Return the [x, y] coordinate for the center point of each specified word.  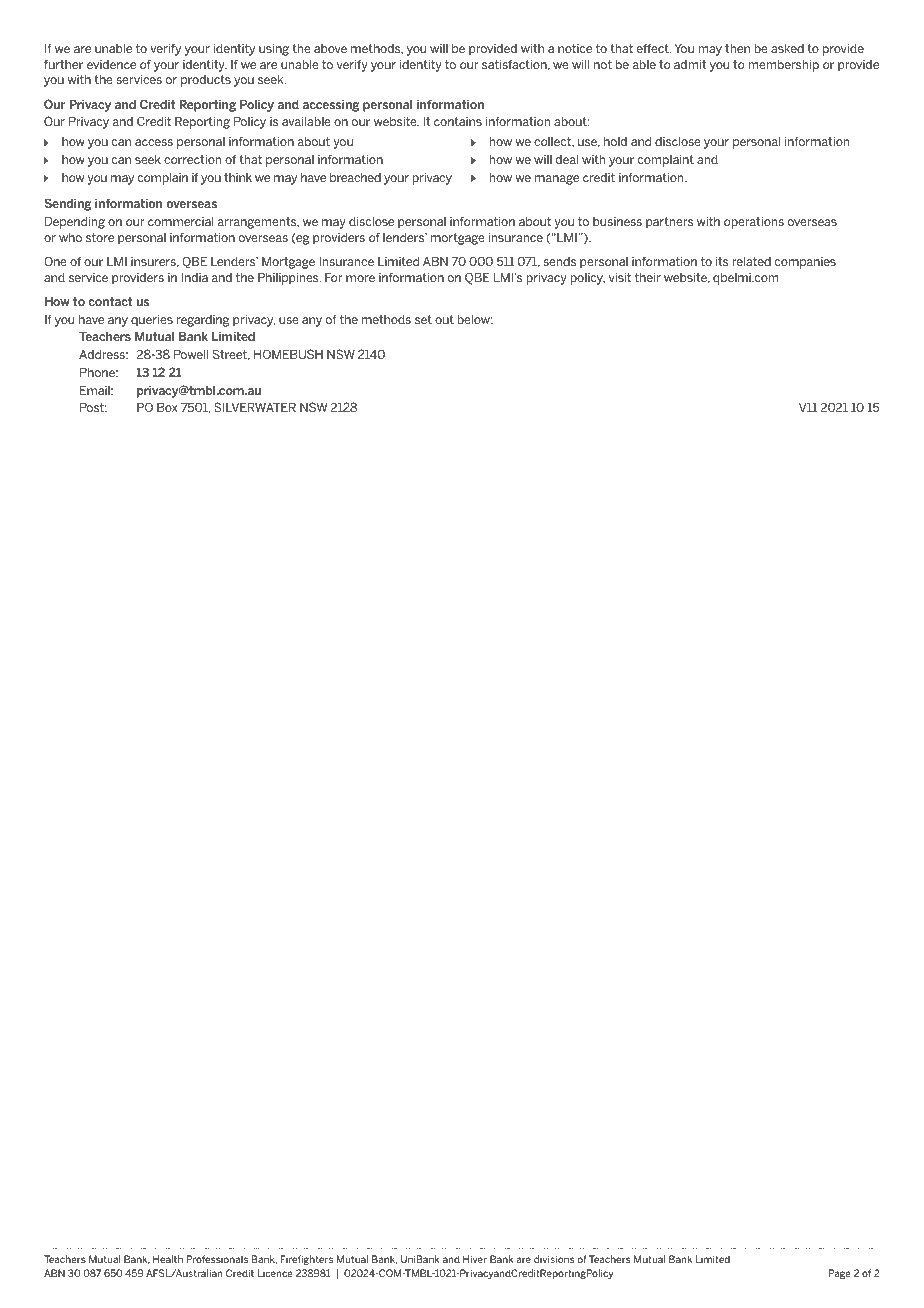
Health [168, 1259]
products [206, 81]
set [423, 319]
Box [167, 407]
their [648, 277]
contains [458, 121]
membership [783, 66]
